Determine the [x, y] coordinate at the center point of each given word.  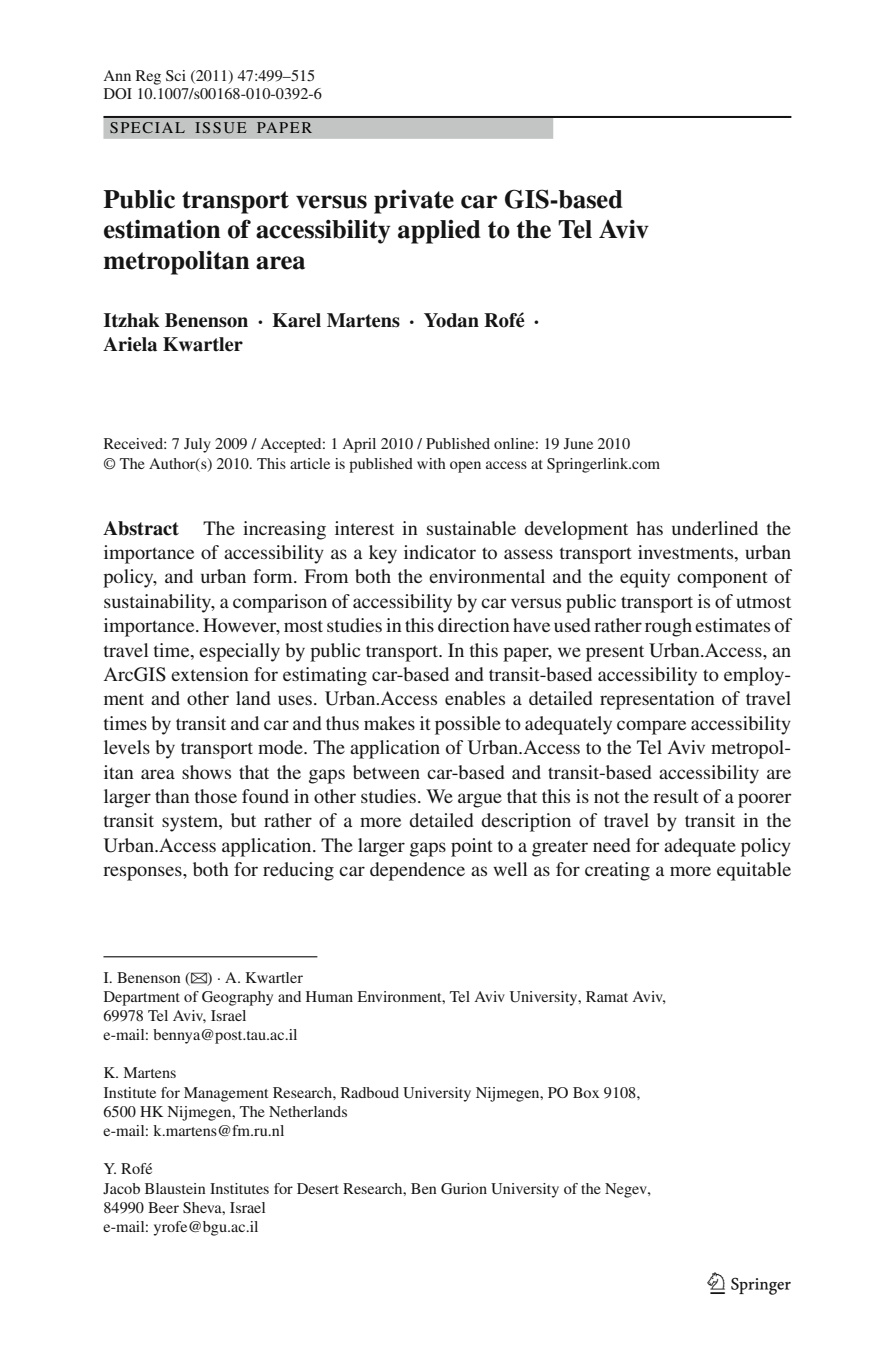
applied [439, 232]
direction [474, 625]
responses [143, 873]
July [197, 445]
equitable [754, 871]
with [431, 463]
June [578, 444]
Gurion [464, 1188]
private [414, 202]
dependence [417, 871]
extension [210, 674]
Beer [163, 1207]
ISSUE [220, 127]
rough [668, 627]
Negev [627, 1190]
